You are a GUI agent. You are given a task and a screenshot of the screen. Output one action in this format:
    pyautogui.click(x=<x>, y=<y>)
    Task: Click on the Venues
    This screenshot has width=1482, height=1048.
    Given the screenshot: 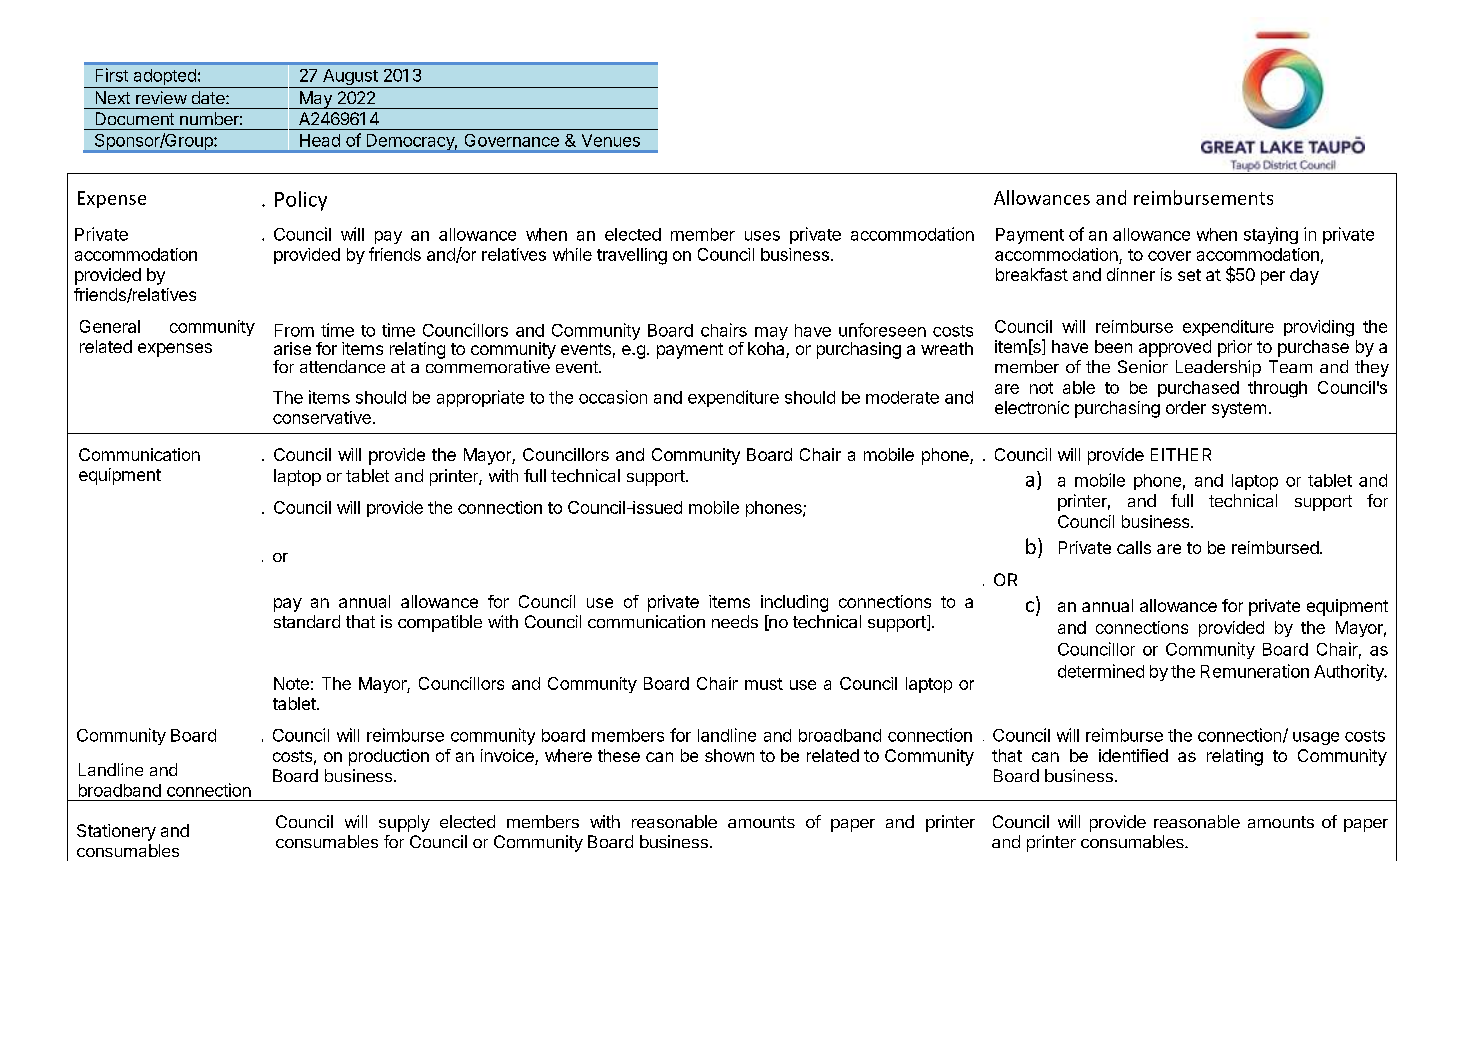 What is the action you would take?
    pyautogui.click(x=611, y=140)
